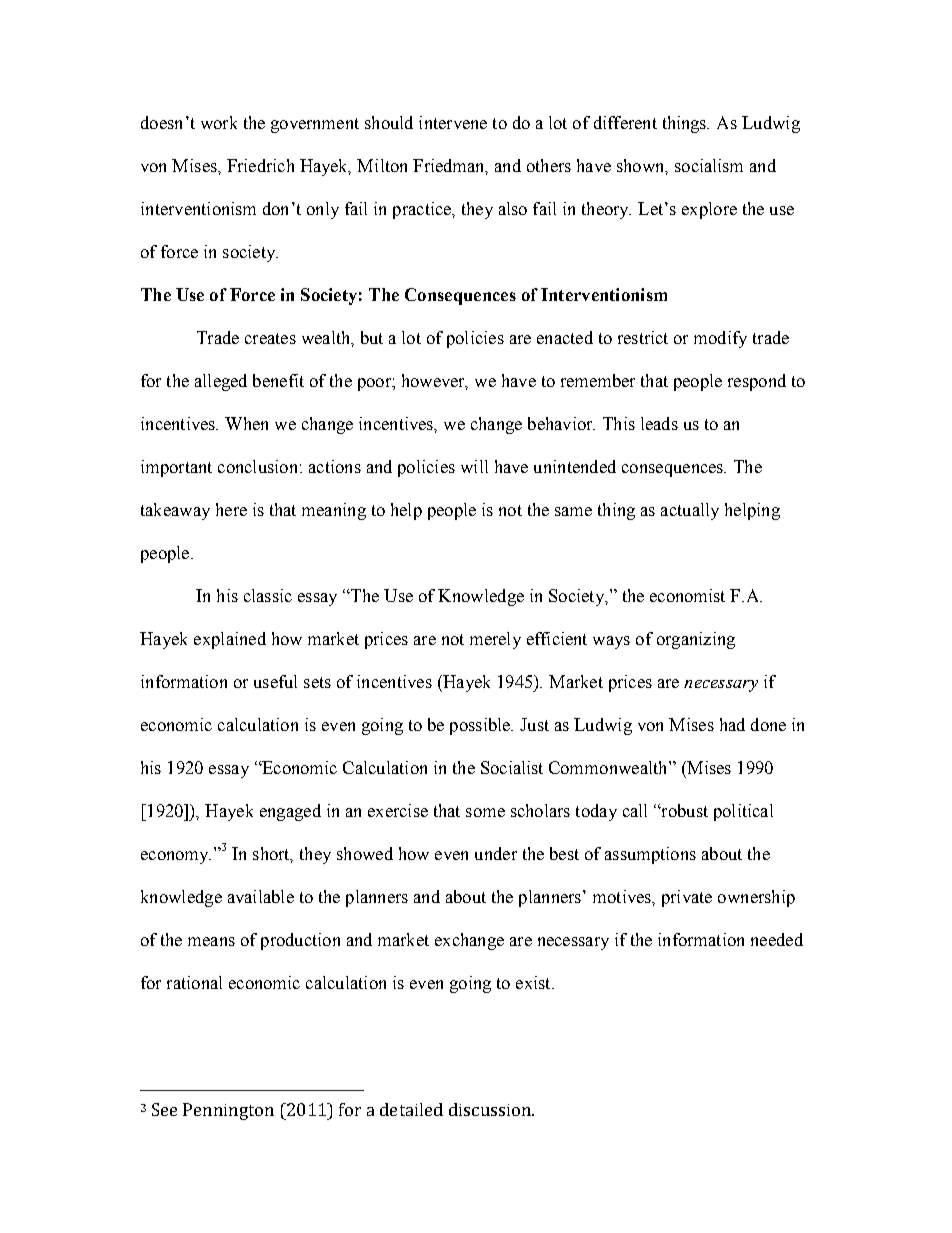 Image resolution: width=952 pixels, height=1233 pixels. I want to click on same, so click(573, 511).
